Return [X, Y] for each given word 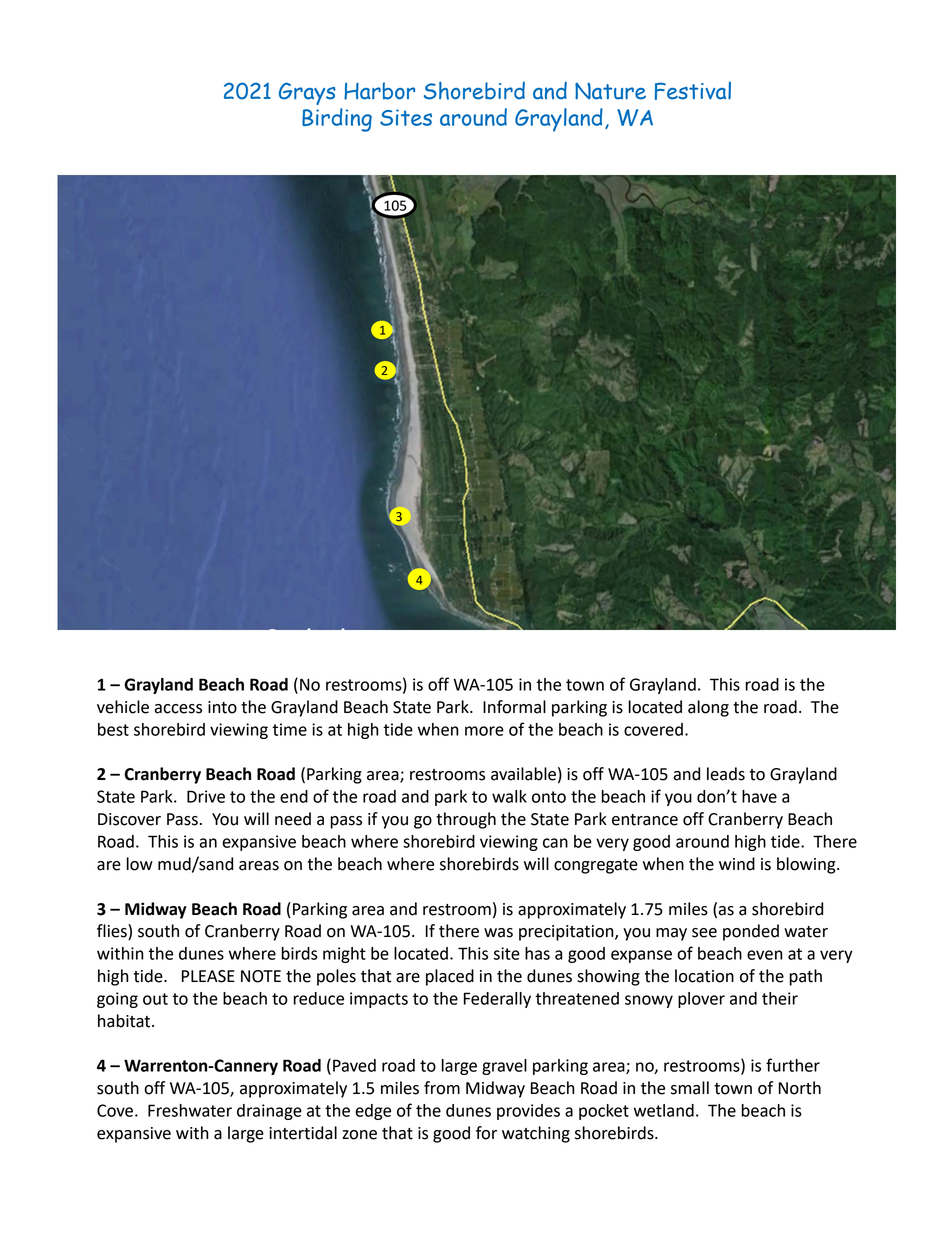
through [466, 820]
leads [726, 774]
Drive [206, 796]
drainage [269, 1112]
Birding [337, 120]
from [442, 1088]
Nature [610, 91]
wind [737, 864]
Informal [514, 707]
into [222, 707]
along [708, 708]
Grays [307, 93]
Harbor [379, 91]
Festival [693, 91]
